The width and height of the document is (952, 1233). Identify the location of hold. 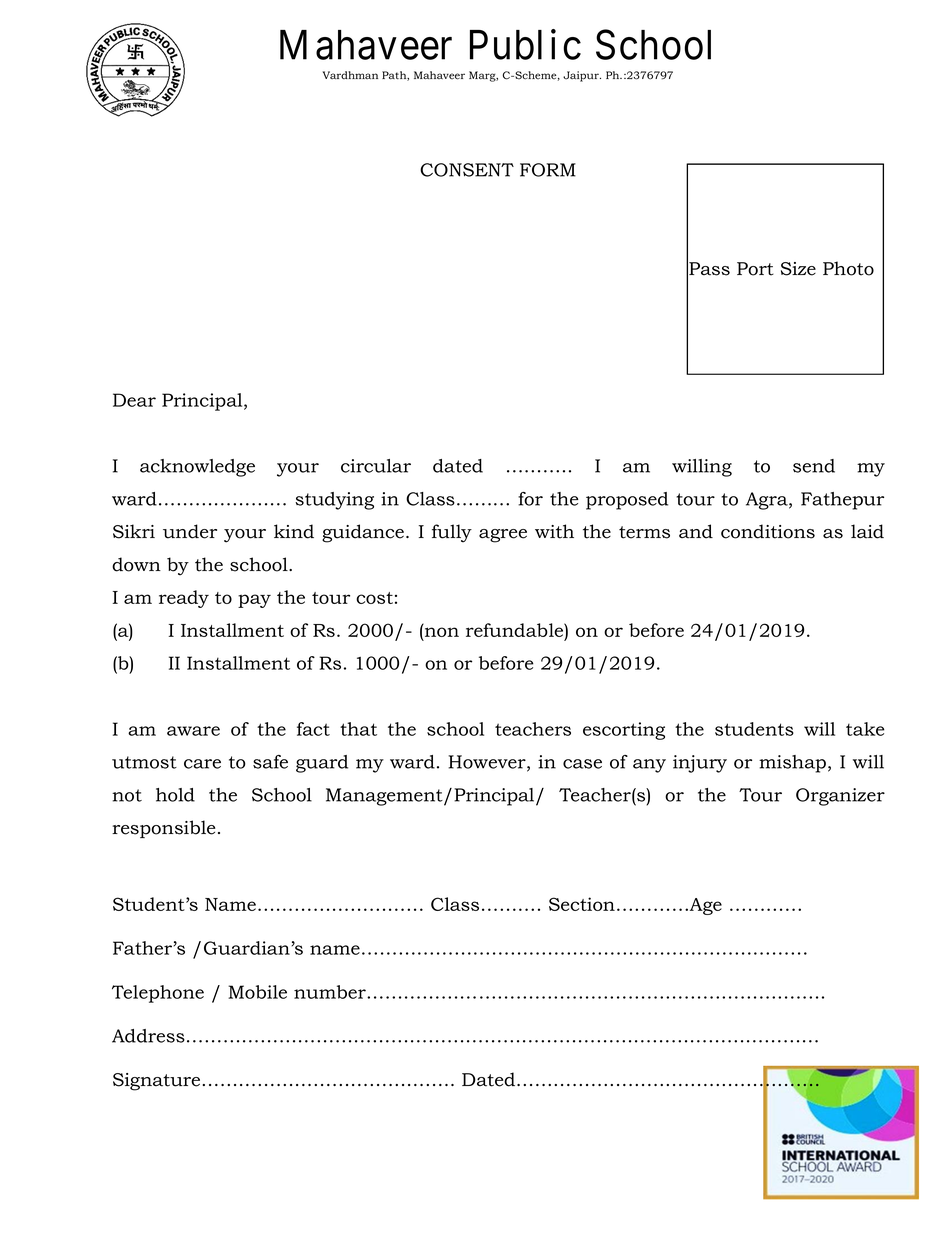
(175, 795).
